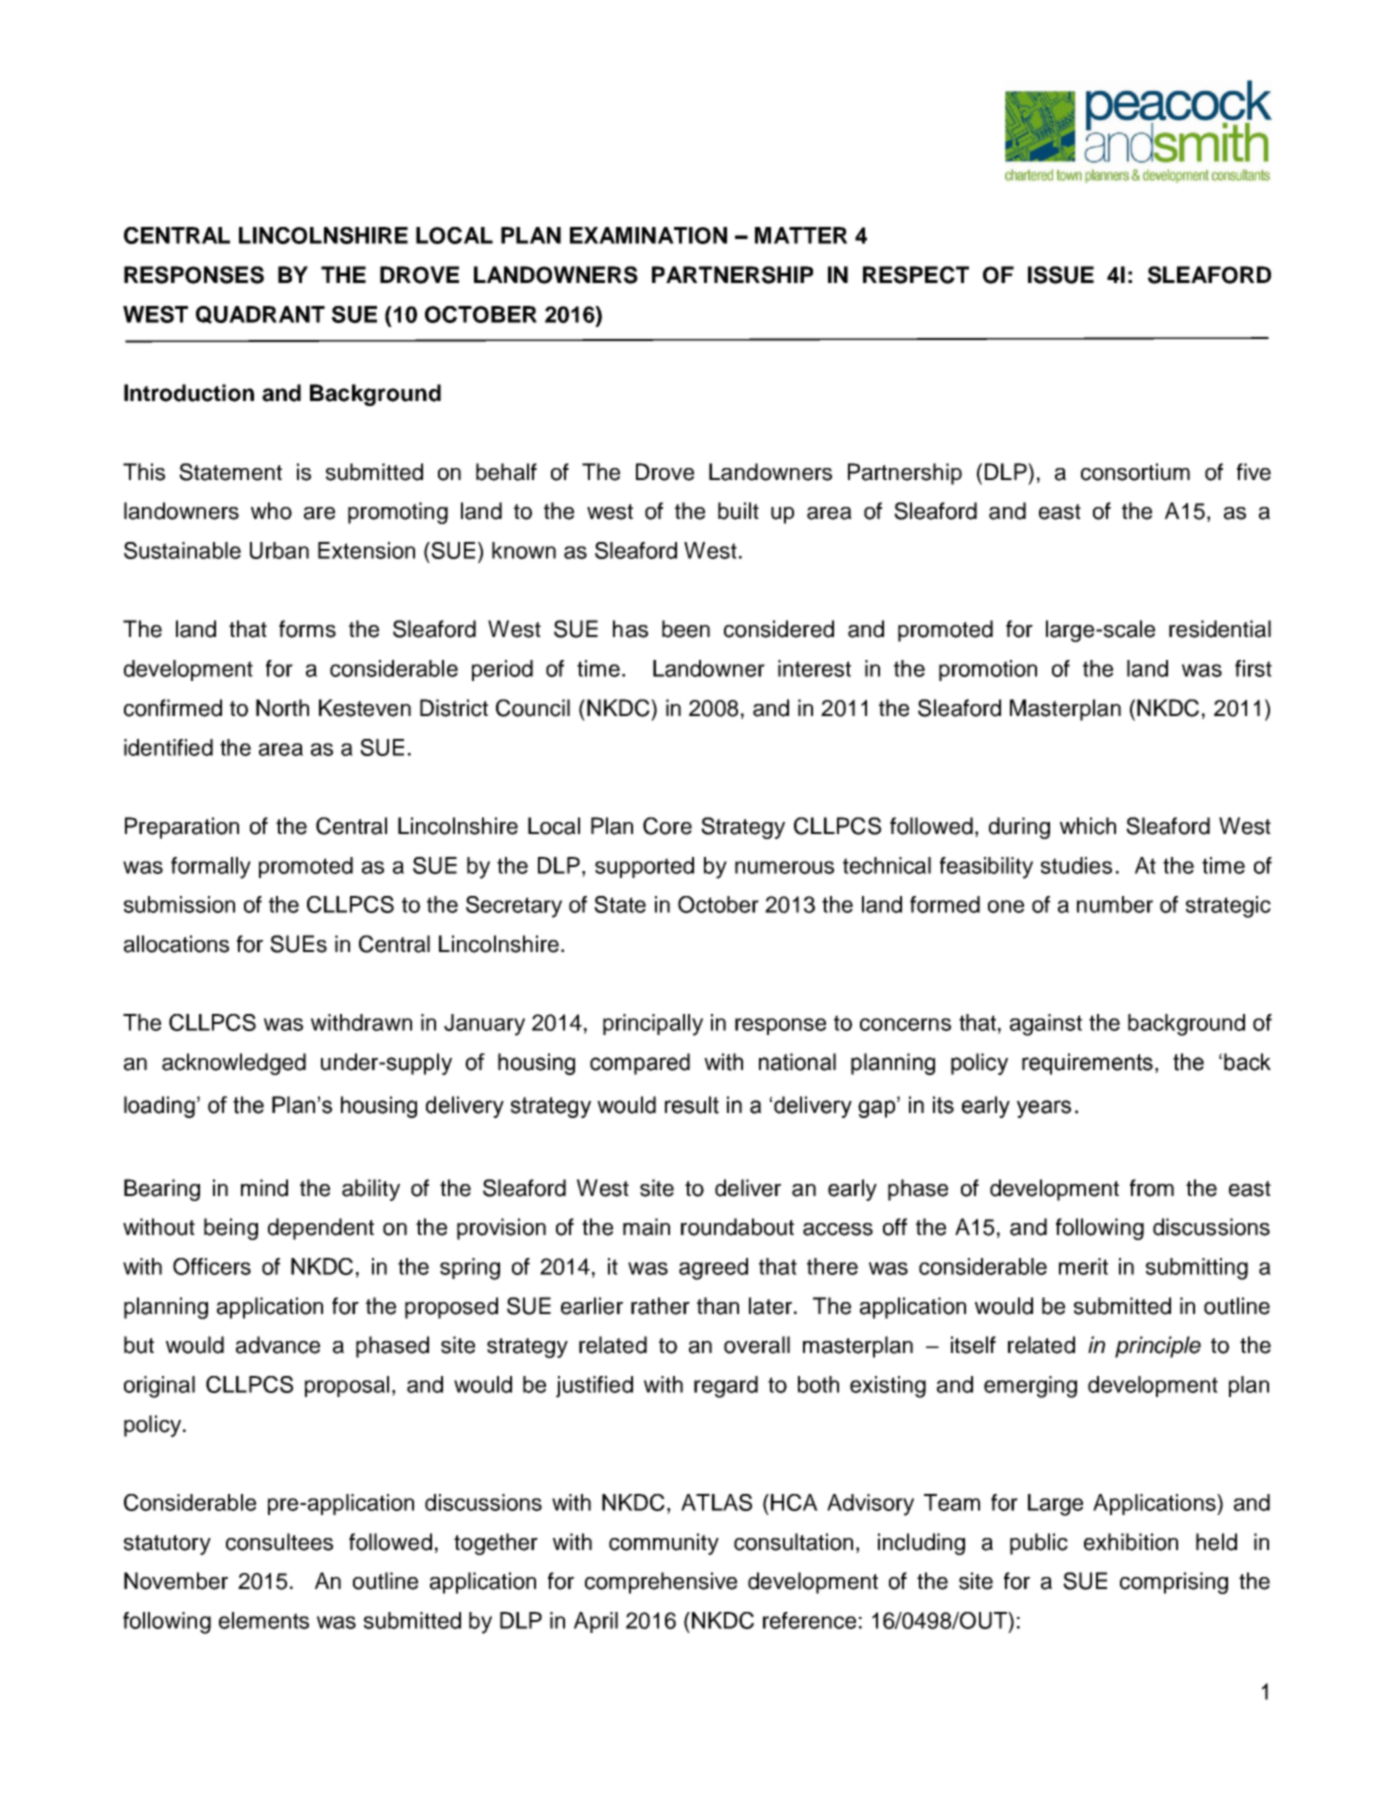 The height and width of the document is (1806, 1395). What do you see at coordinates (264, 1620) in the document?
I see `elements` at bounding box center [264, 1620].
